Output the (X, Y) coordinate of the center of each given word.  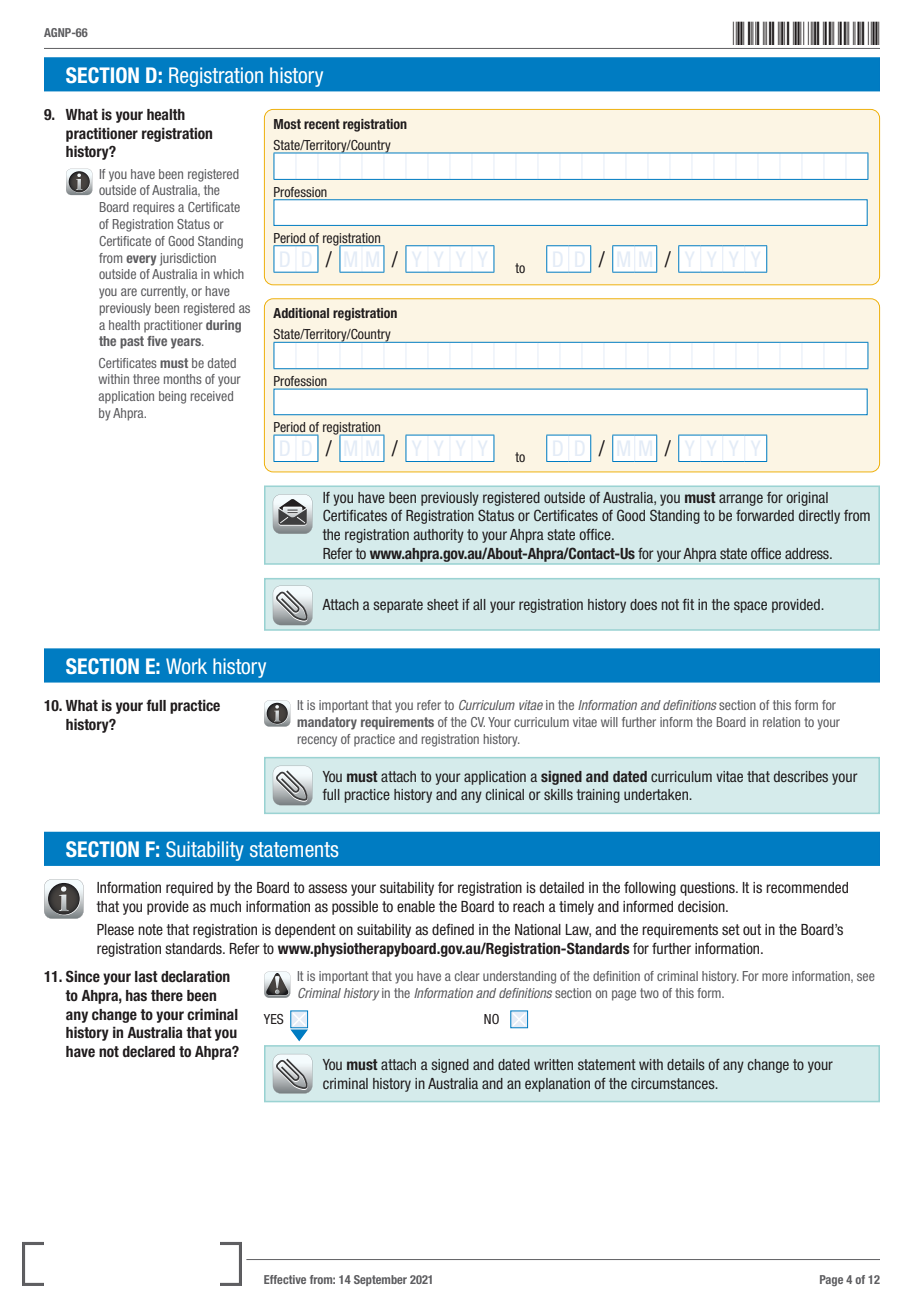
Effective (285, 1279)
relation (781, 722)
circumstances (674, 1083)
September (380, 1280)
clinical (505, 794)
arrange (741, 500)
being (172, 397)
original (807, 499)
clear (467, 976)
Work (186, 666)
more (775, 977)
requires (154, 208)
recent (322, 124)
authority (438, 536)
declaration (195, 976)
